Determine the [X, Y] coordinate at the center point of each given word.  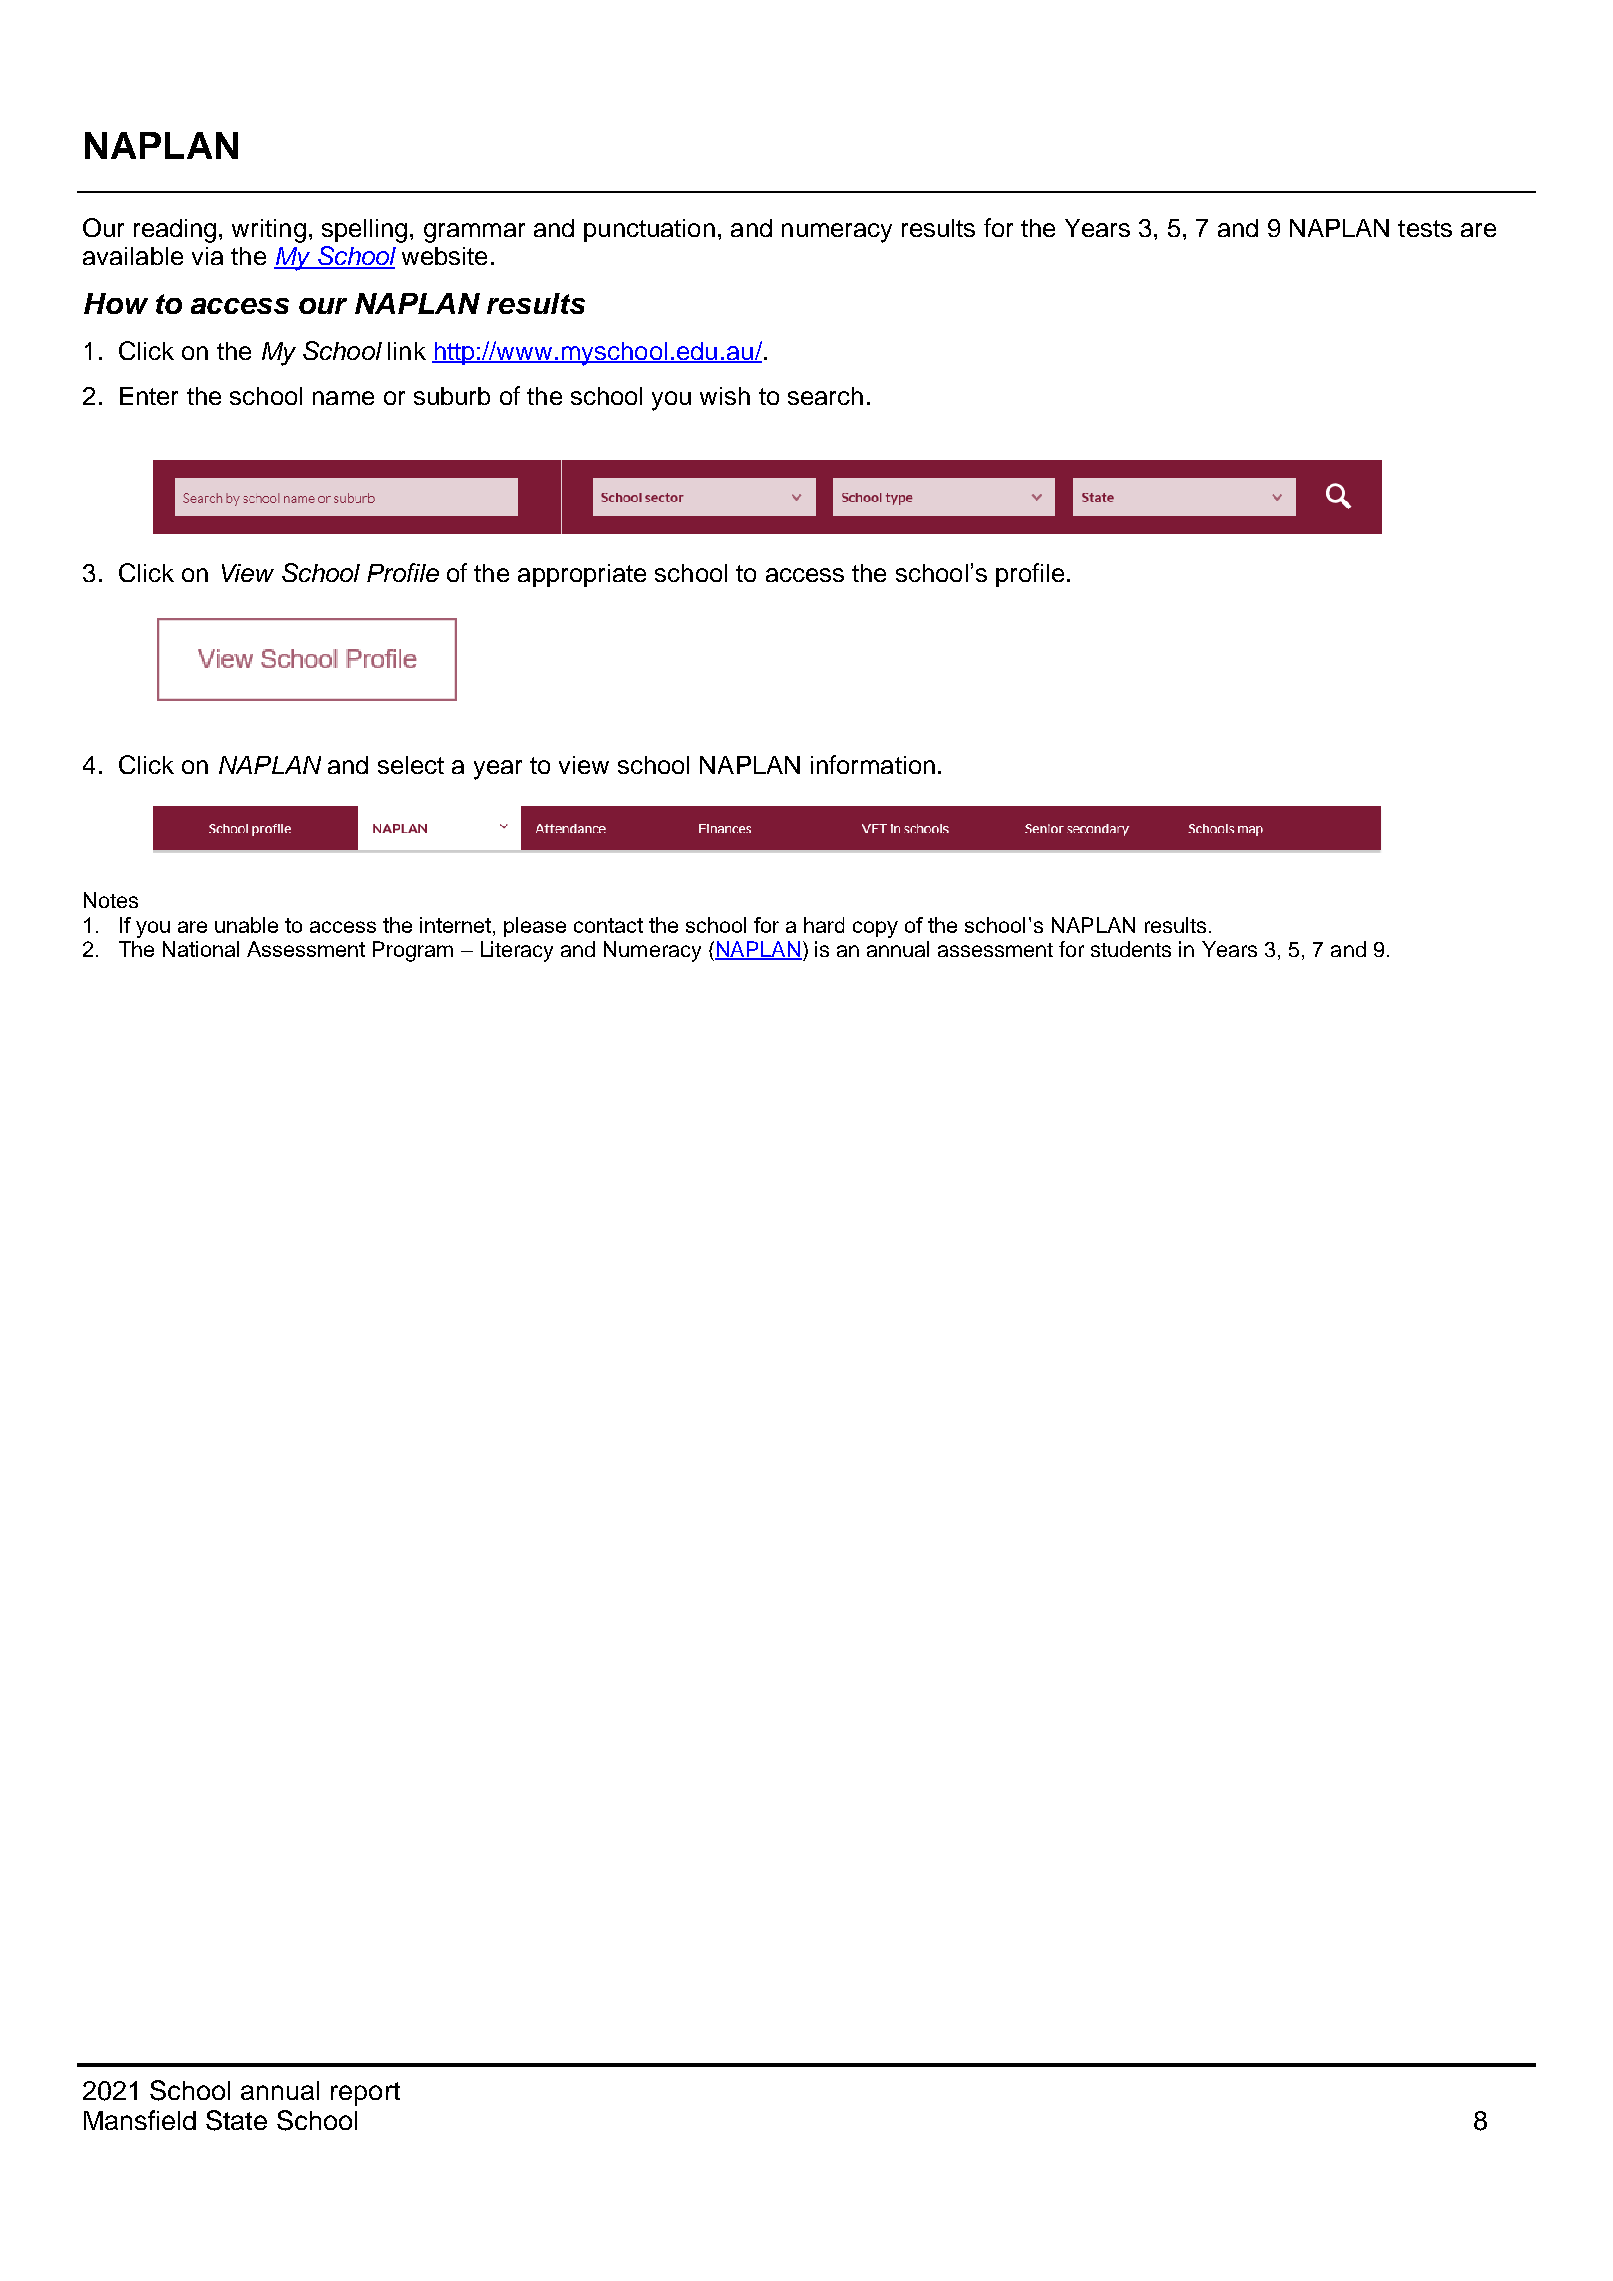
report [365, 2094]
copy [875, 929]
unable [246, 925]
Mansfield [140, 2120]
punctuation [649, 230]
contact [608, 925]
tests [1425, 228]
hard [824, 925]
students [1131, 949]
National [201, 949]
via [207, 256]
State [236, 2120]
